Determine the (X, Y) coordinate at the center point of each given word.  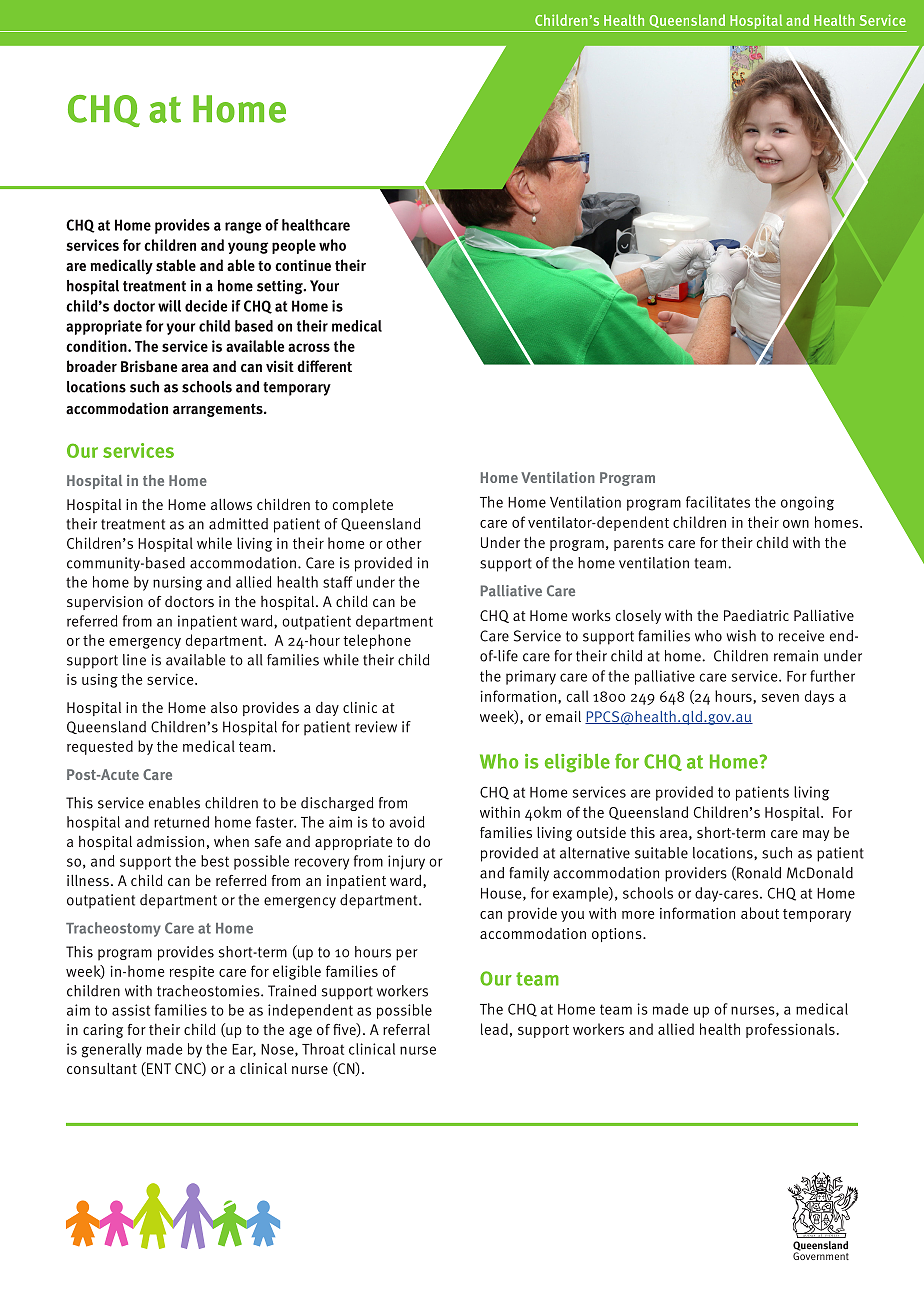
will (169, 306)
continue (303, 265)
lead (494, 1029)
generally (112, 1050)
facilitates (718, 502)
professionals (790, 1030)
